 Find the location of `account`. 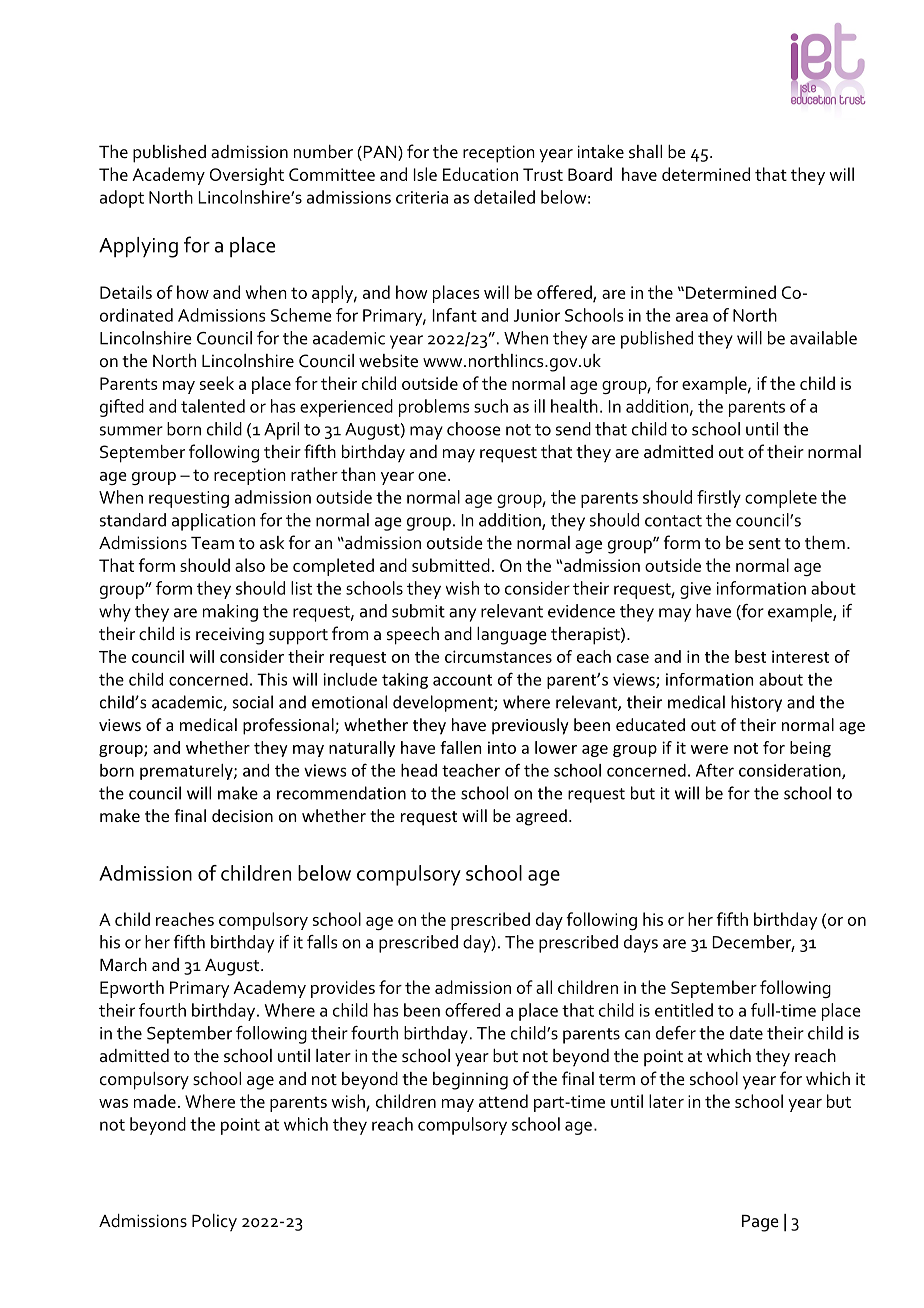

account is located at coordinates (462, 680).
